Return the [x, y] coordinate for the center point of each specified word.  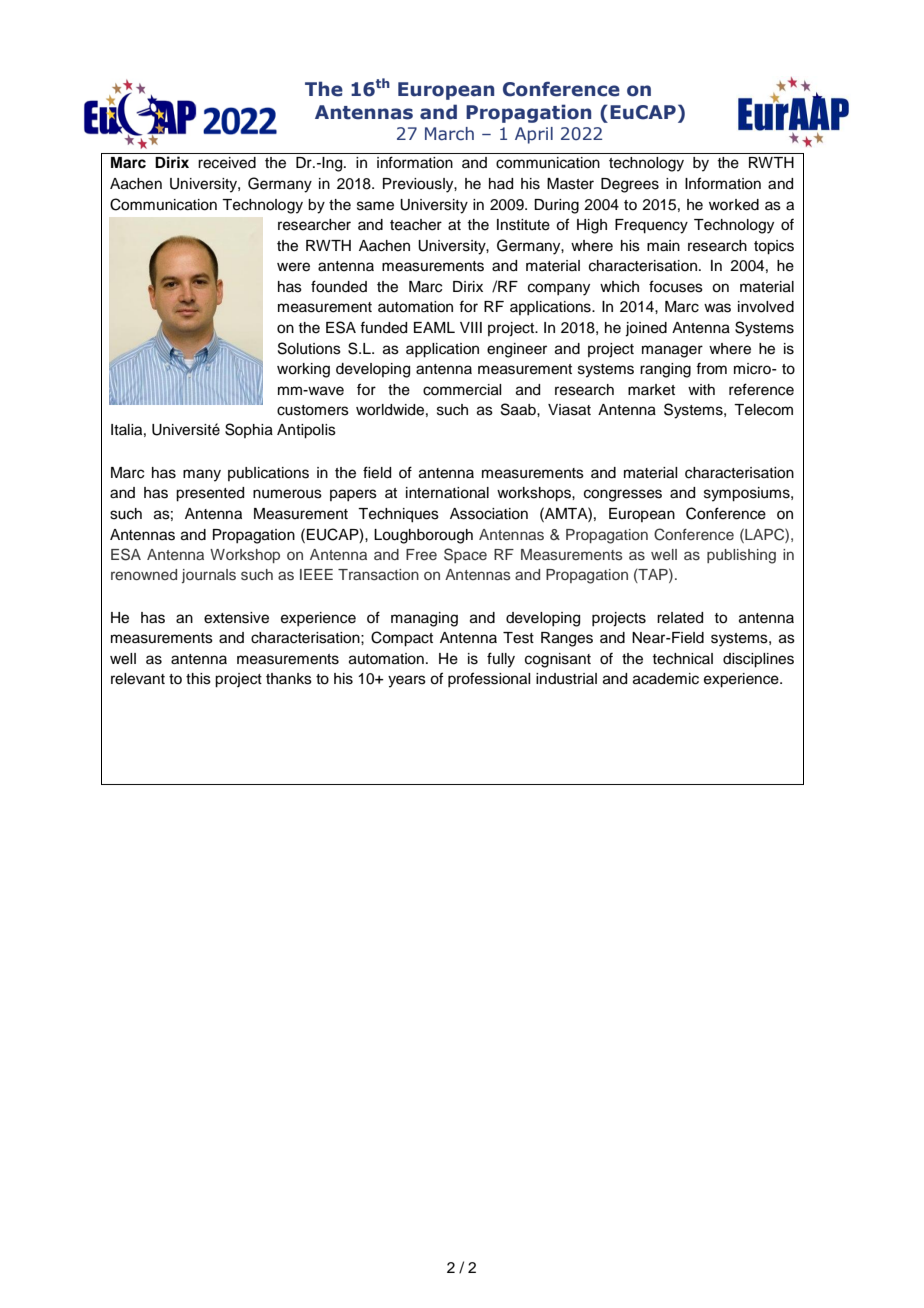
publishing [741, 556]
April [534, 135]
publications [268, 474]
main [663, 246]
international [447, 493]
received [227, 163]
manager [672, 351]
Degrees [630, 185]
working [303, 370]
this [198, 679]
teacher [416, 225]
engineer [517, 350]
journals [209, 576]
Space [465, 555]
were [293, 267]
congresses [623, 495]
